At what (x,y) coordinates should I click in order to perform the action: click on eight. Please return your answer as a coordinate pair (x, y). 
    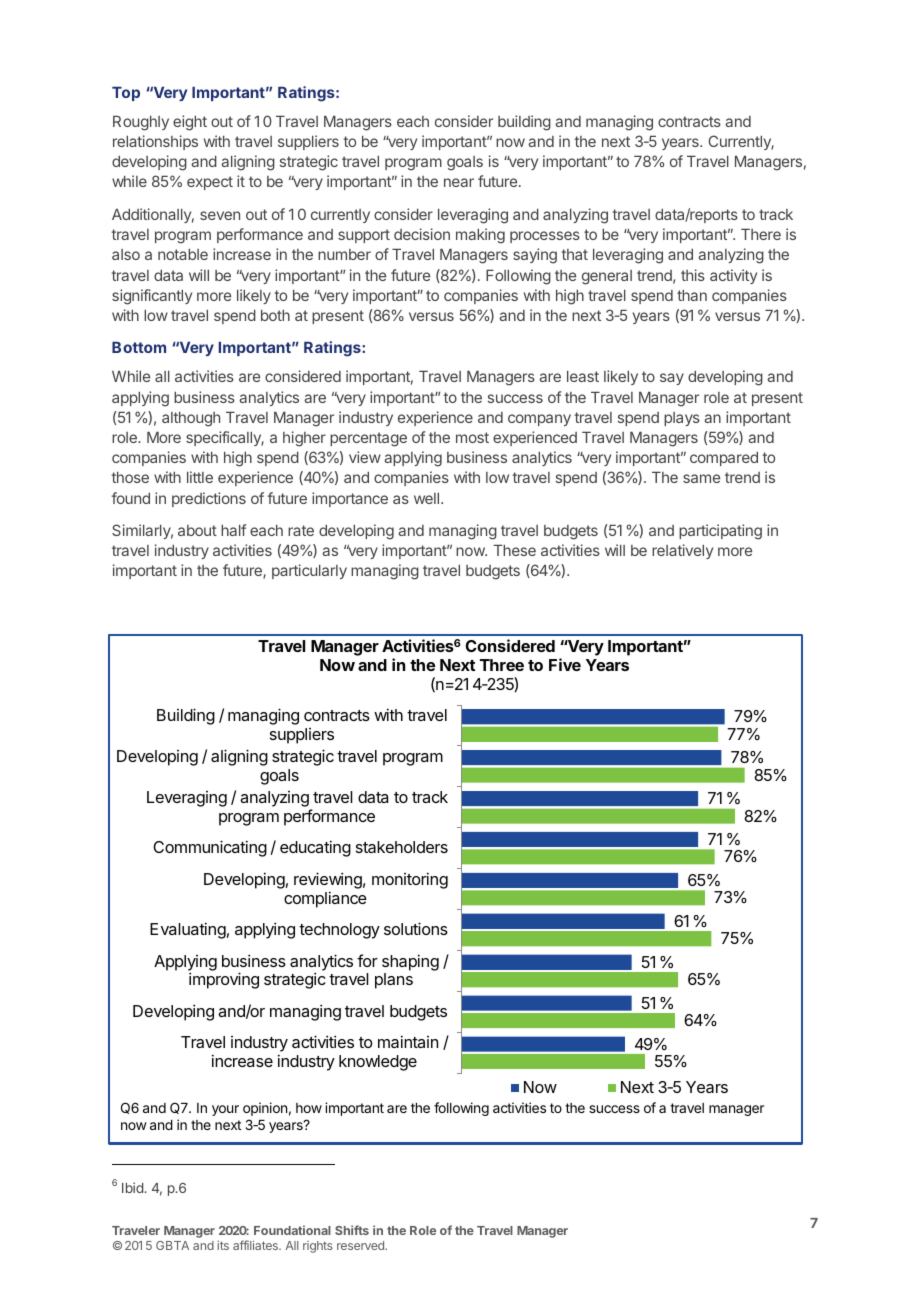
    Looking at the image, I should click on (190, 123).
